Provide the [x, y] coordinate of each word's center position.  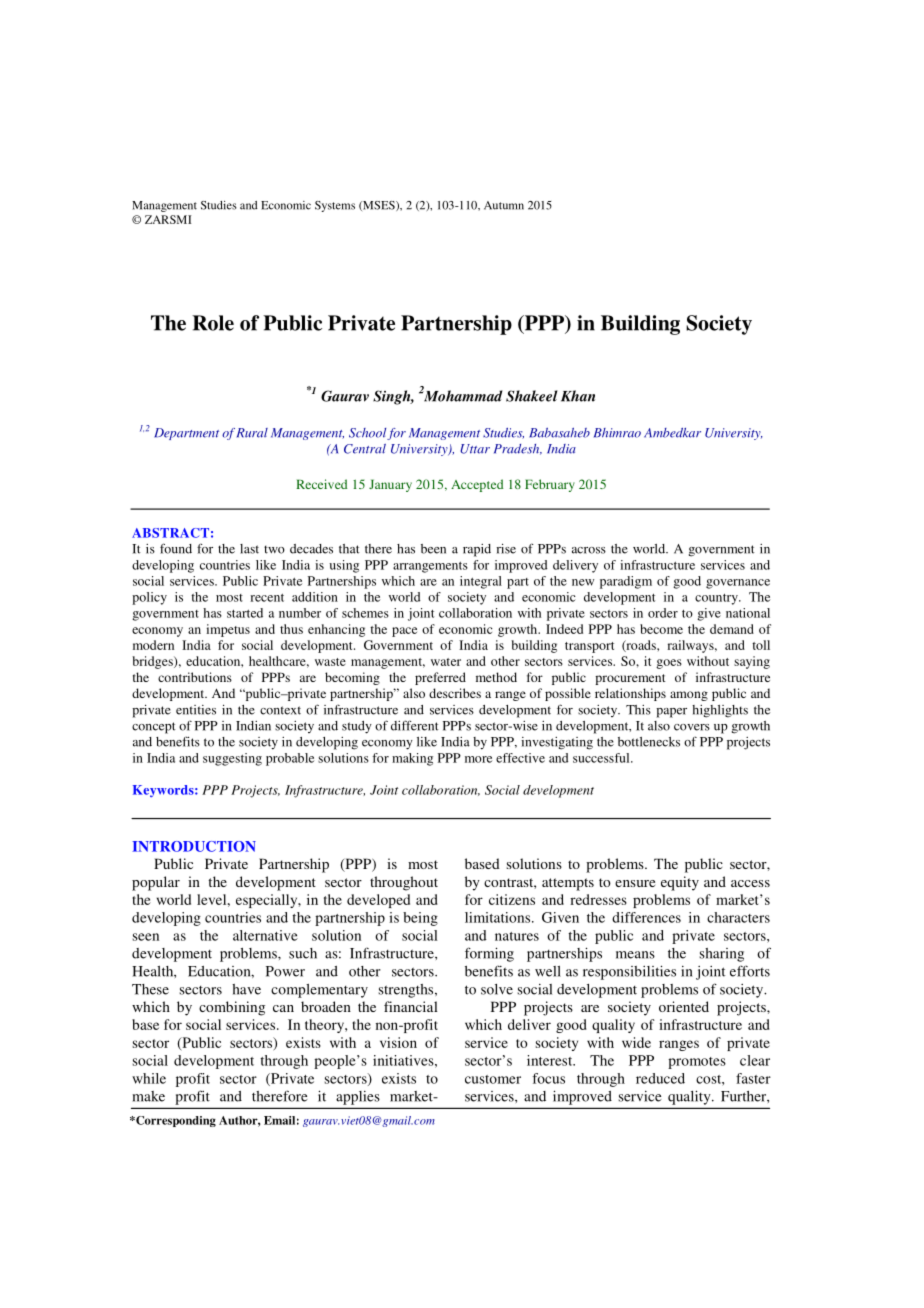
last [249, 549]
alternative [265, 935]
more [478, 759]
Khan [578, 396]
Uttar [475, 449]
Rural [252, 433]
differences [646, 917]
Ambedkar [672, 433]
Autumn [504, 205]
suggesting [232, 759]
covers [692, 727]
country [717, 599]
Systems [335, 206]
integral [481, 582]
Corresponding [175, 1121]
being [420, 919]
